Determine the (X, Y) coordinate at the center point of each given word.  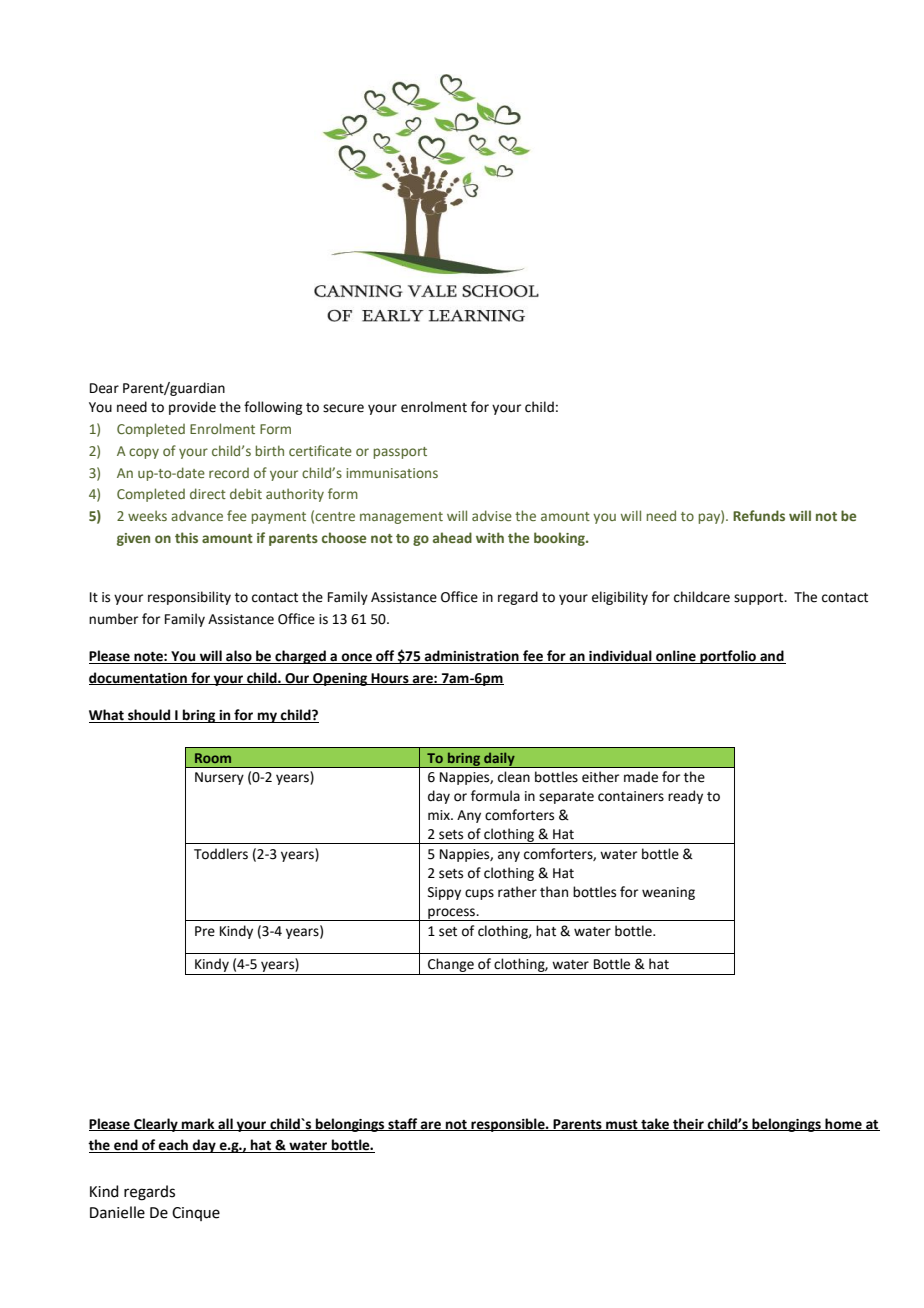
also (239, 657)
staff (403, 1124)
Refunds (759, 515)
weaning (668, 893)
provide (192, 408)
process (451, 914)
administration (472, 657)
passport (400, 453)
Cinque (196, 1214)
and (772, 657)
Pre (205, 931)
